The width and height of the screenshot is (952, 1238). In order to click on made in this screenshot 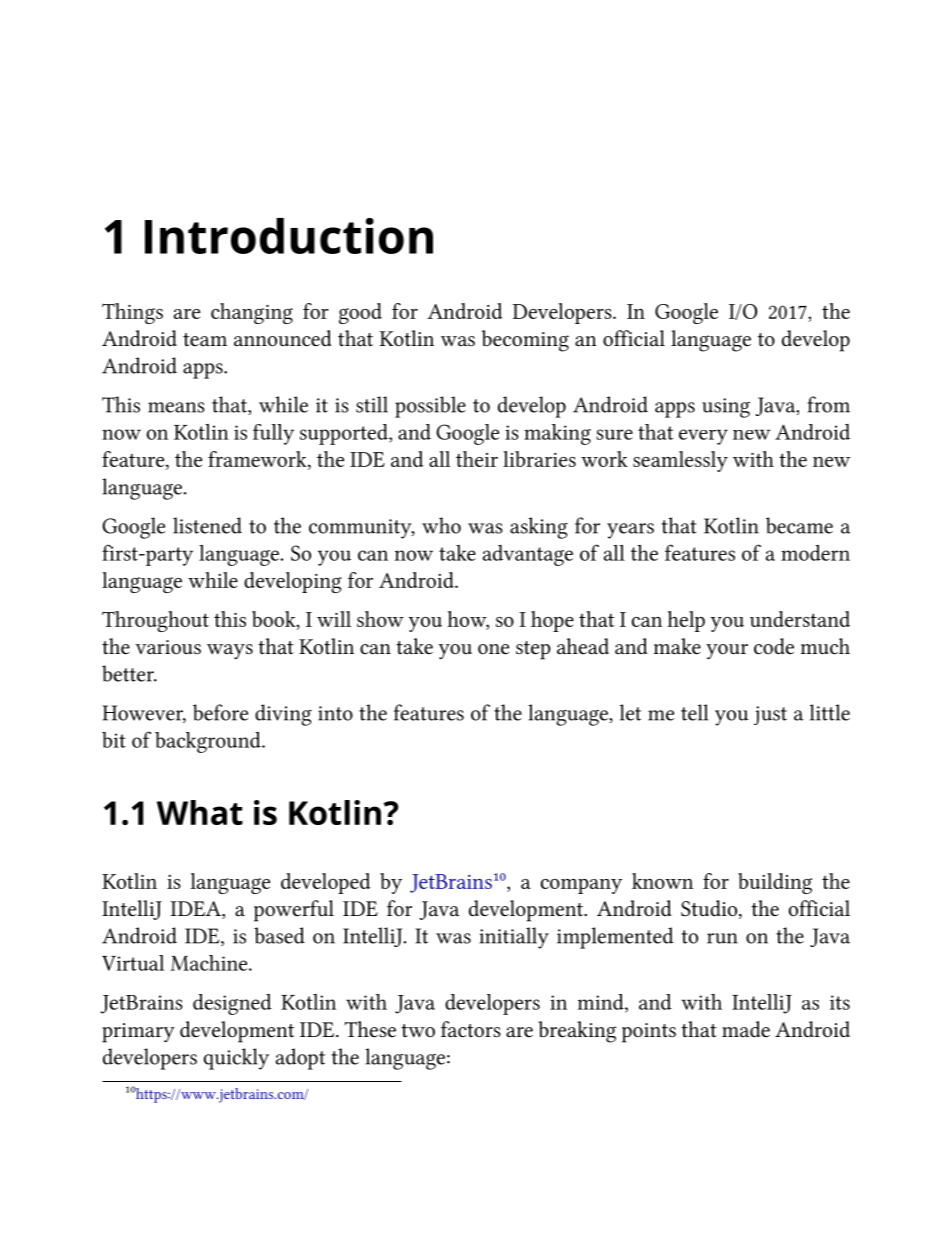, I will do `click(746, 1029)`.
